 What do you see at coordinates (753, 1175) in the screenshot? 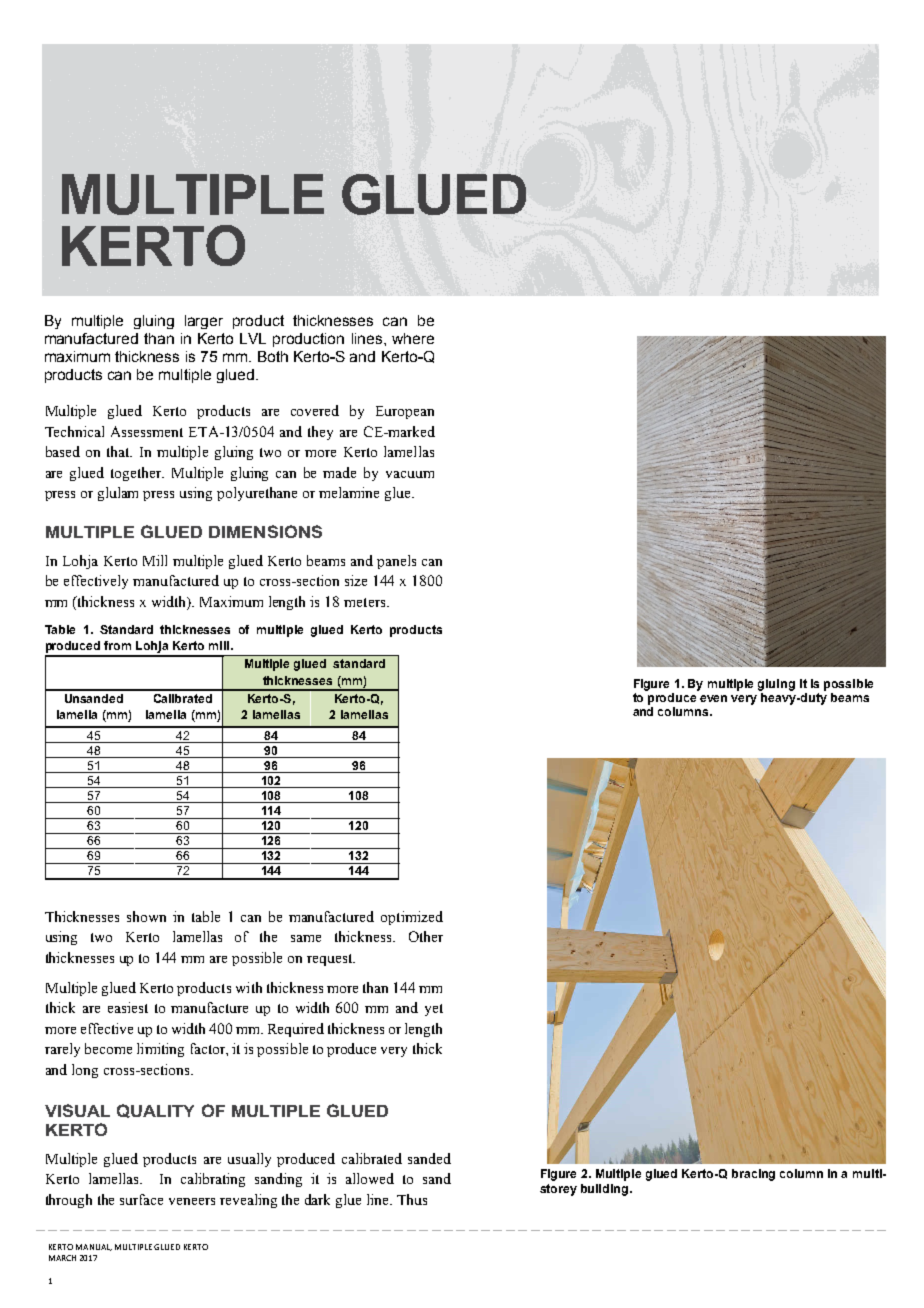
I see `bracing` at bounding box center [753, 1175].
